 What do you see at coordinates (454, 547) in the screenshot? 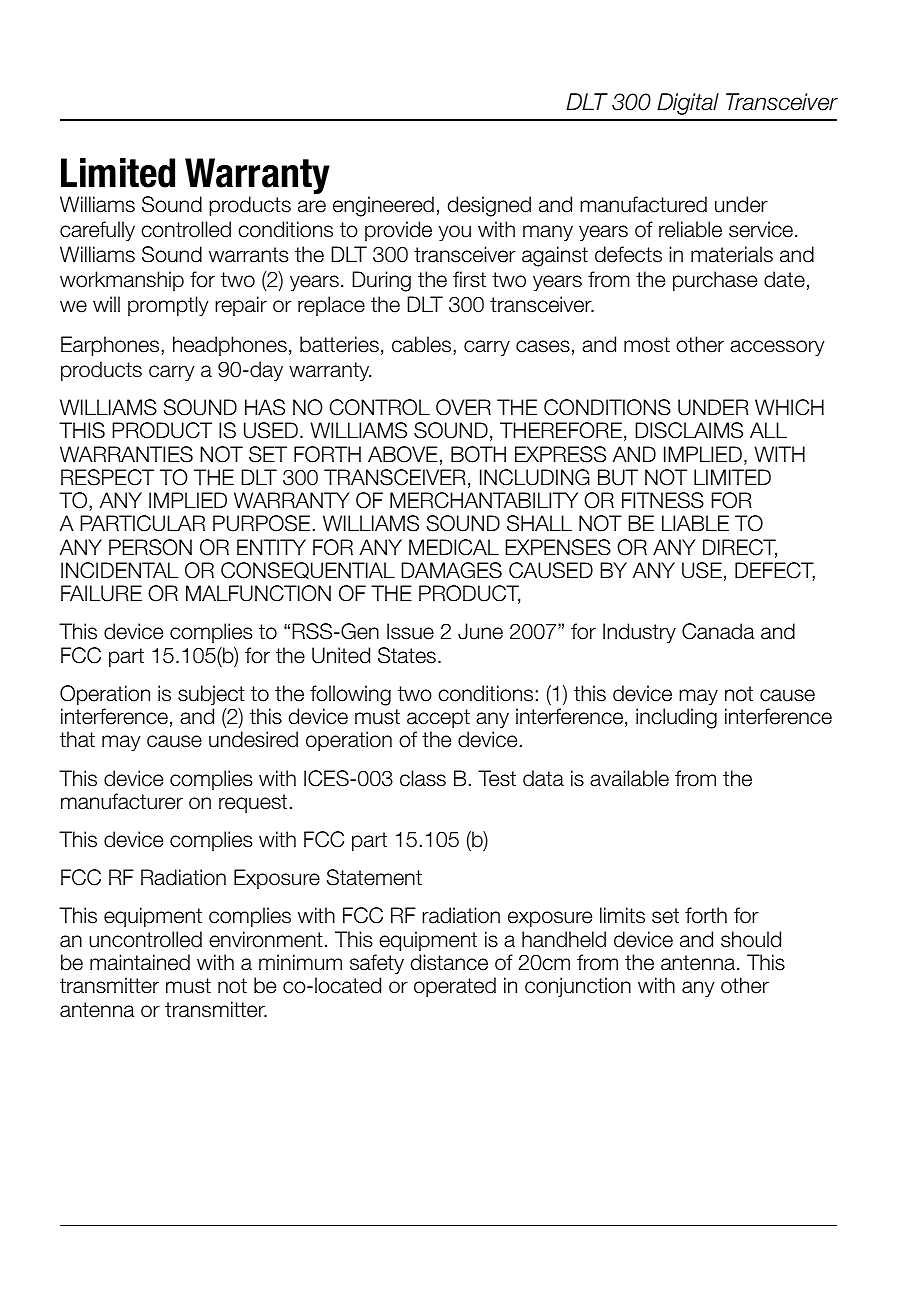
I see `MEDICAL` at bounding box center [454, 547].
